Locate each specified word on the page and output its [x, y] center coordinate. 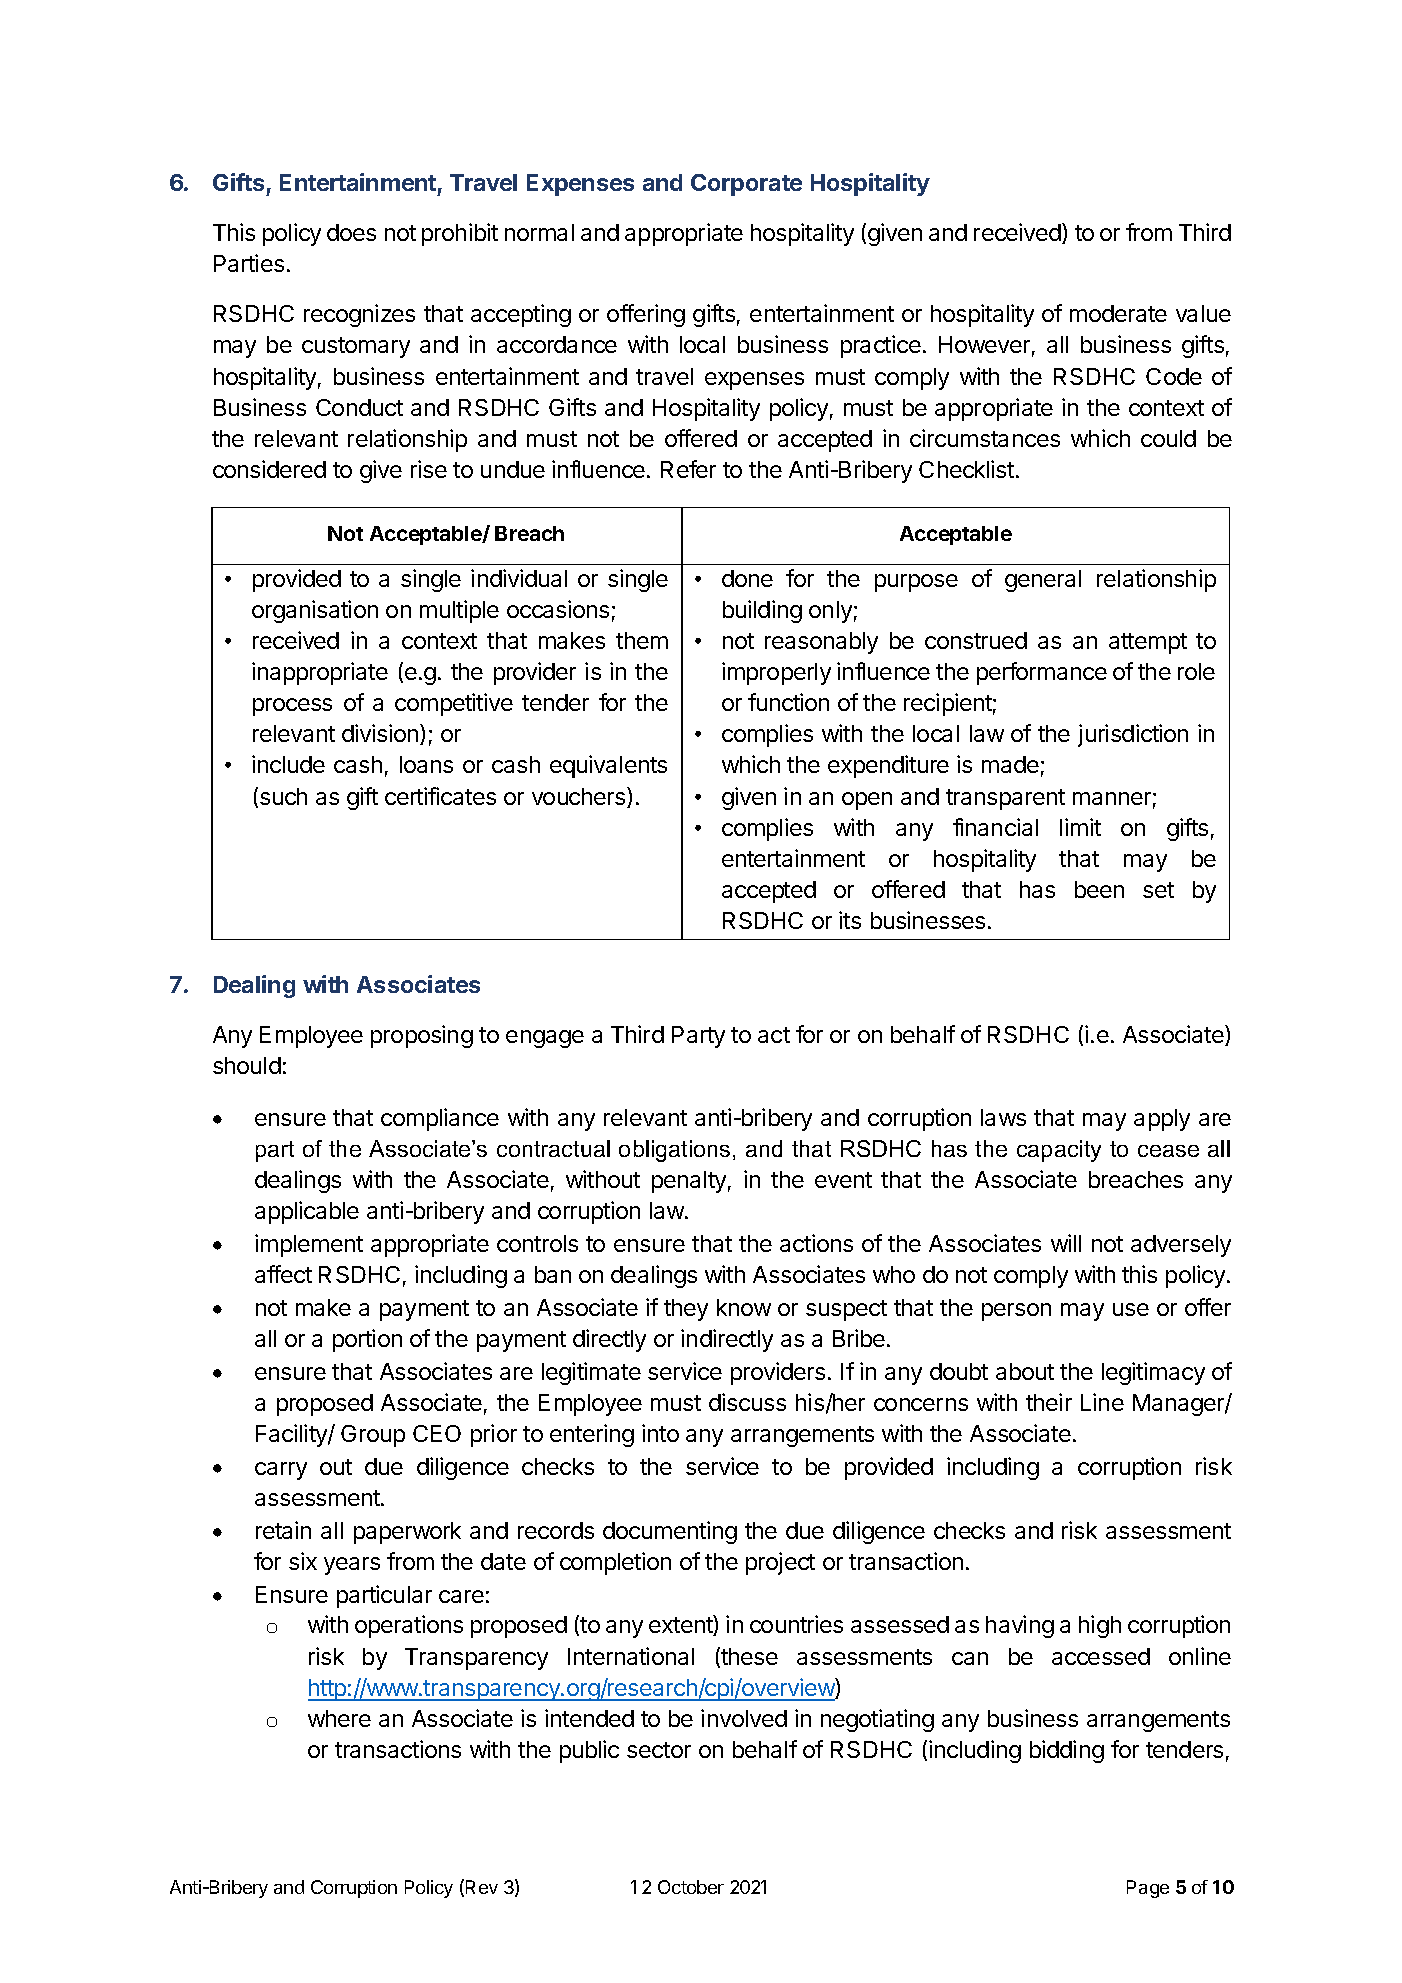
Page [1148, 1889]
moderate [1118, 313]
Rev [482, 1887]
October [691, 1887]
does [351, 232]
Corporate [746, 185]
